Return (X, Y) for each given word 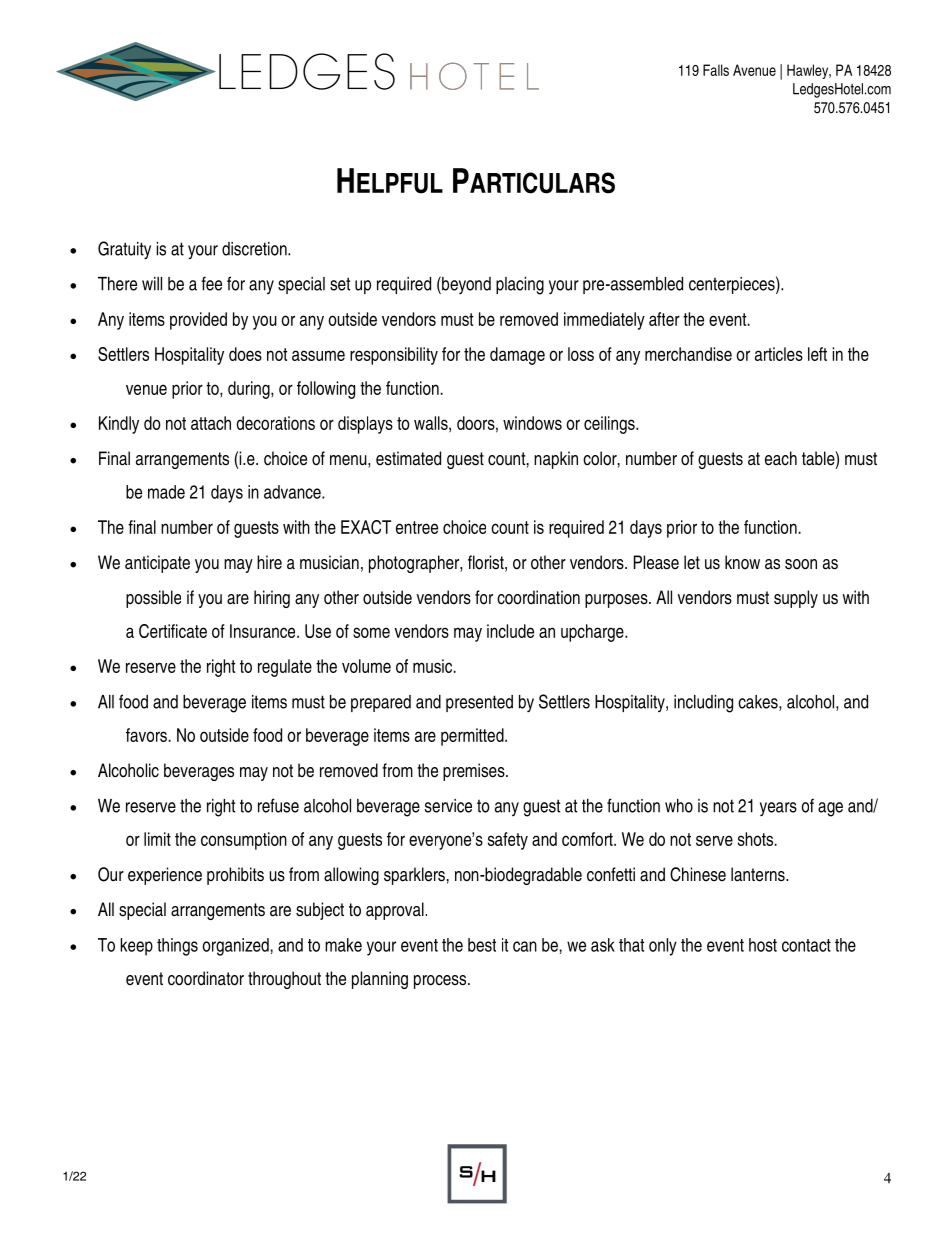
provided (198, 321)
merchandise (688, 354)
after (664, 319)
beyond (465, 285)
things (177, 947)
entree (417, 527)
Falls (716, 70)
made (166, 492)
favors (146, 735)
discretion (255, 249)
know (742, 562)
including (703, 704)
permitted (473, 737)
